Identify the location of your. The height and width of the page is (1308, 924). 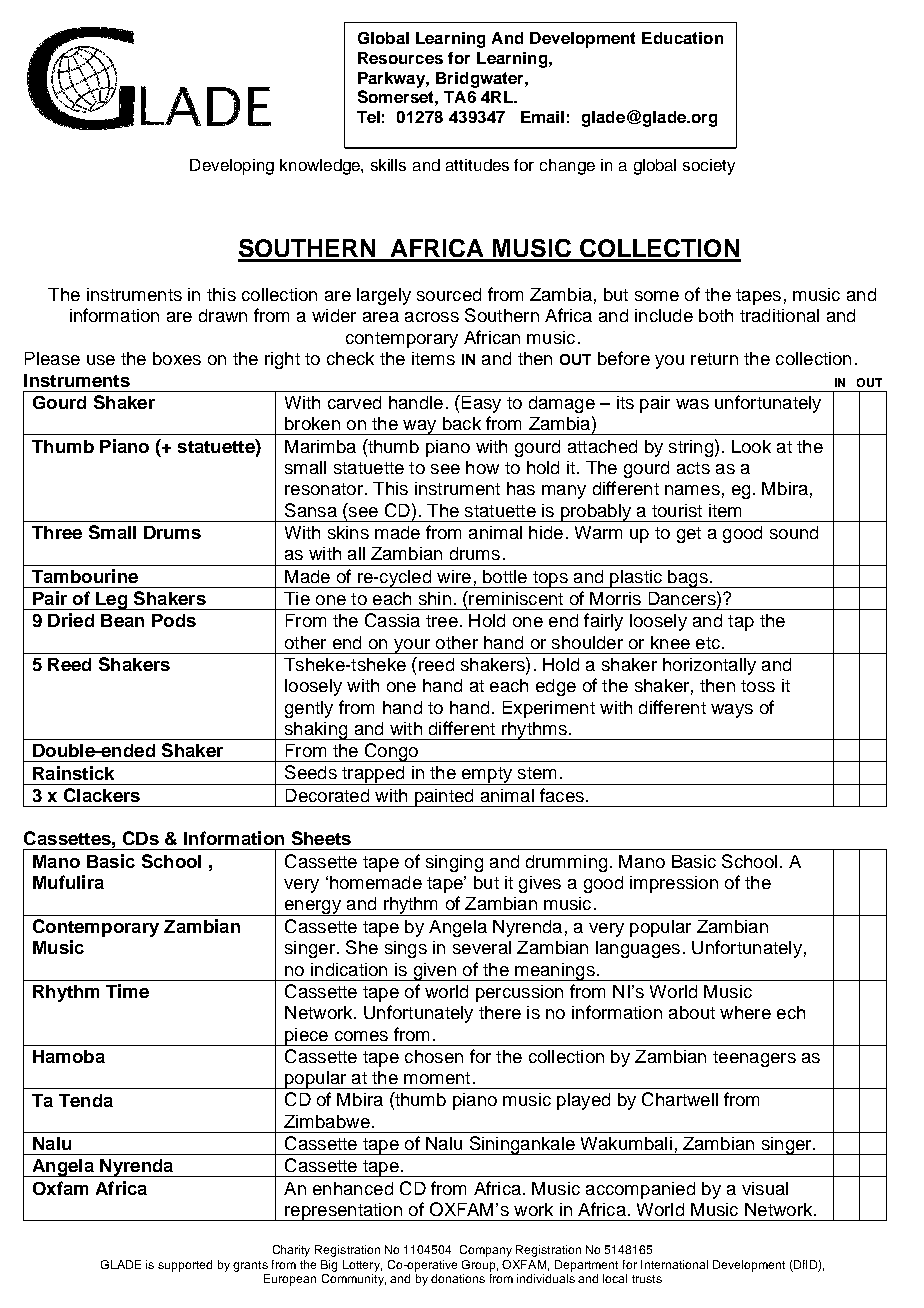
(412, 646).
